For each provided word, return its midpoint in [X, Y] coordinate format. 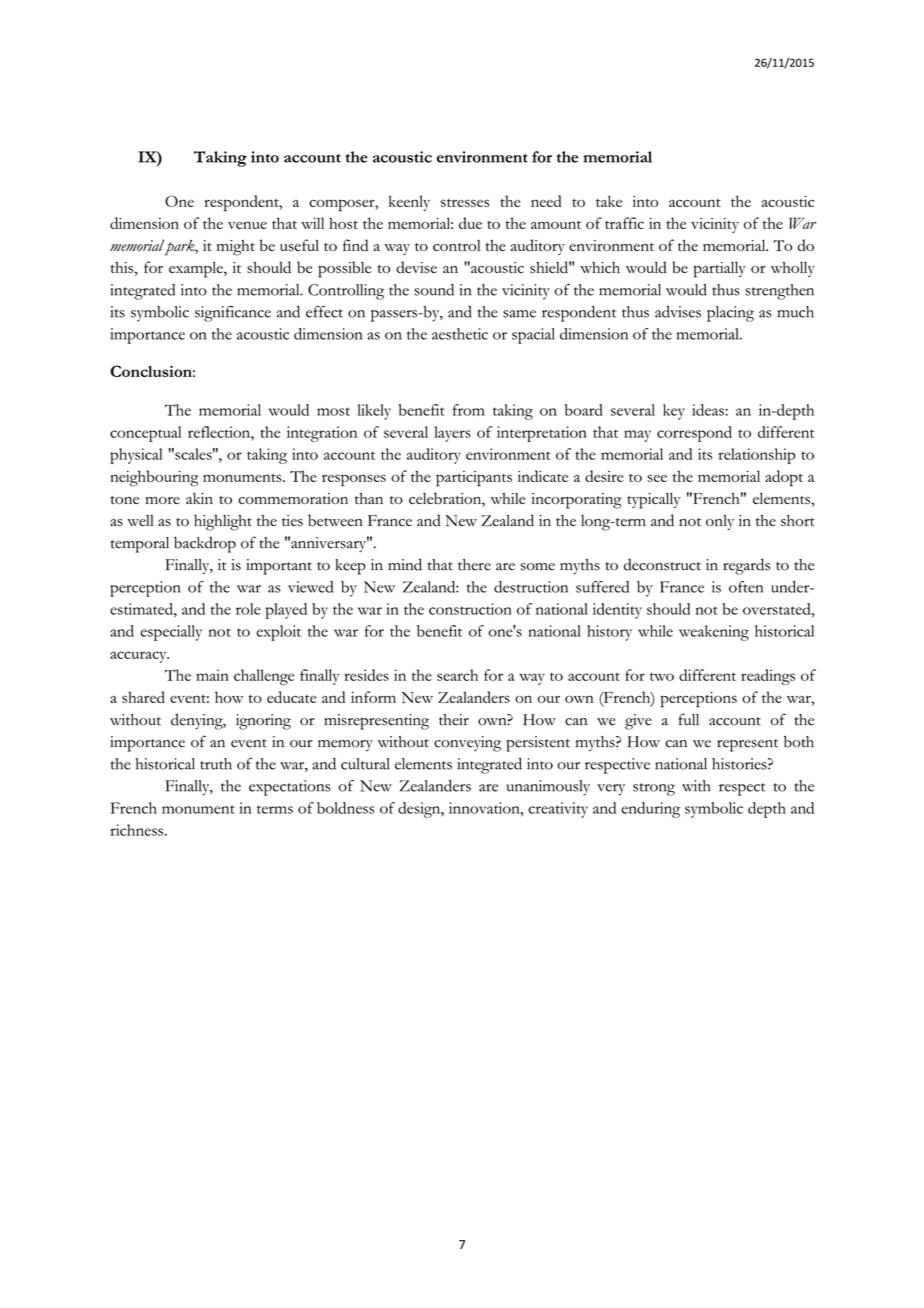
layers [452, 434]
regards [746, 566]
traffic [624, 223]
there [474, 565]
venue [247, 225]
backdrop [205, 544]
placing [730, 314]
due [470, 223]
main [212, 675]
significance [233, 314]
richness [136, 830]
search [457, 675]
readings [768, 677]
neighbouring [155, 478]
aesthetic [460, 334]
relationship [756, 456]
